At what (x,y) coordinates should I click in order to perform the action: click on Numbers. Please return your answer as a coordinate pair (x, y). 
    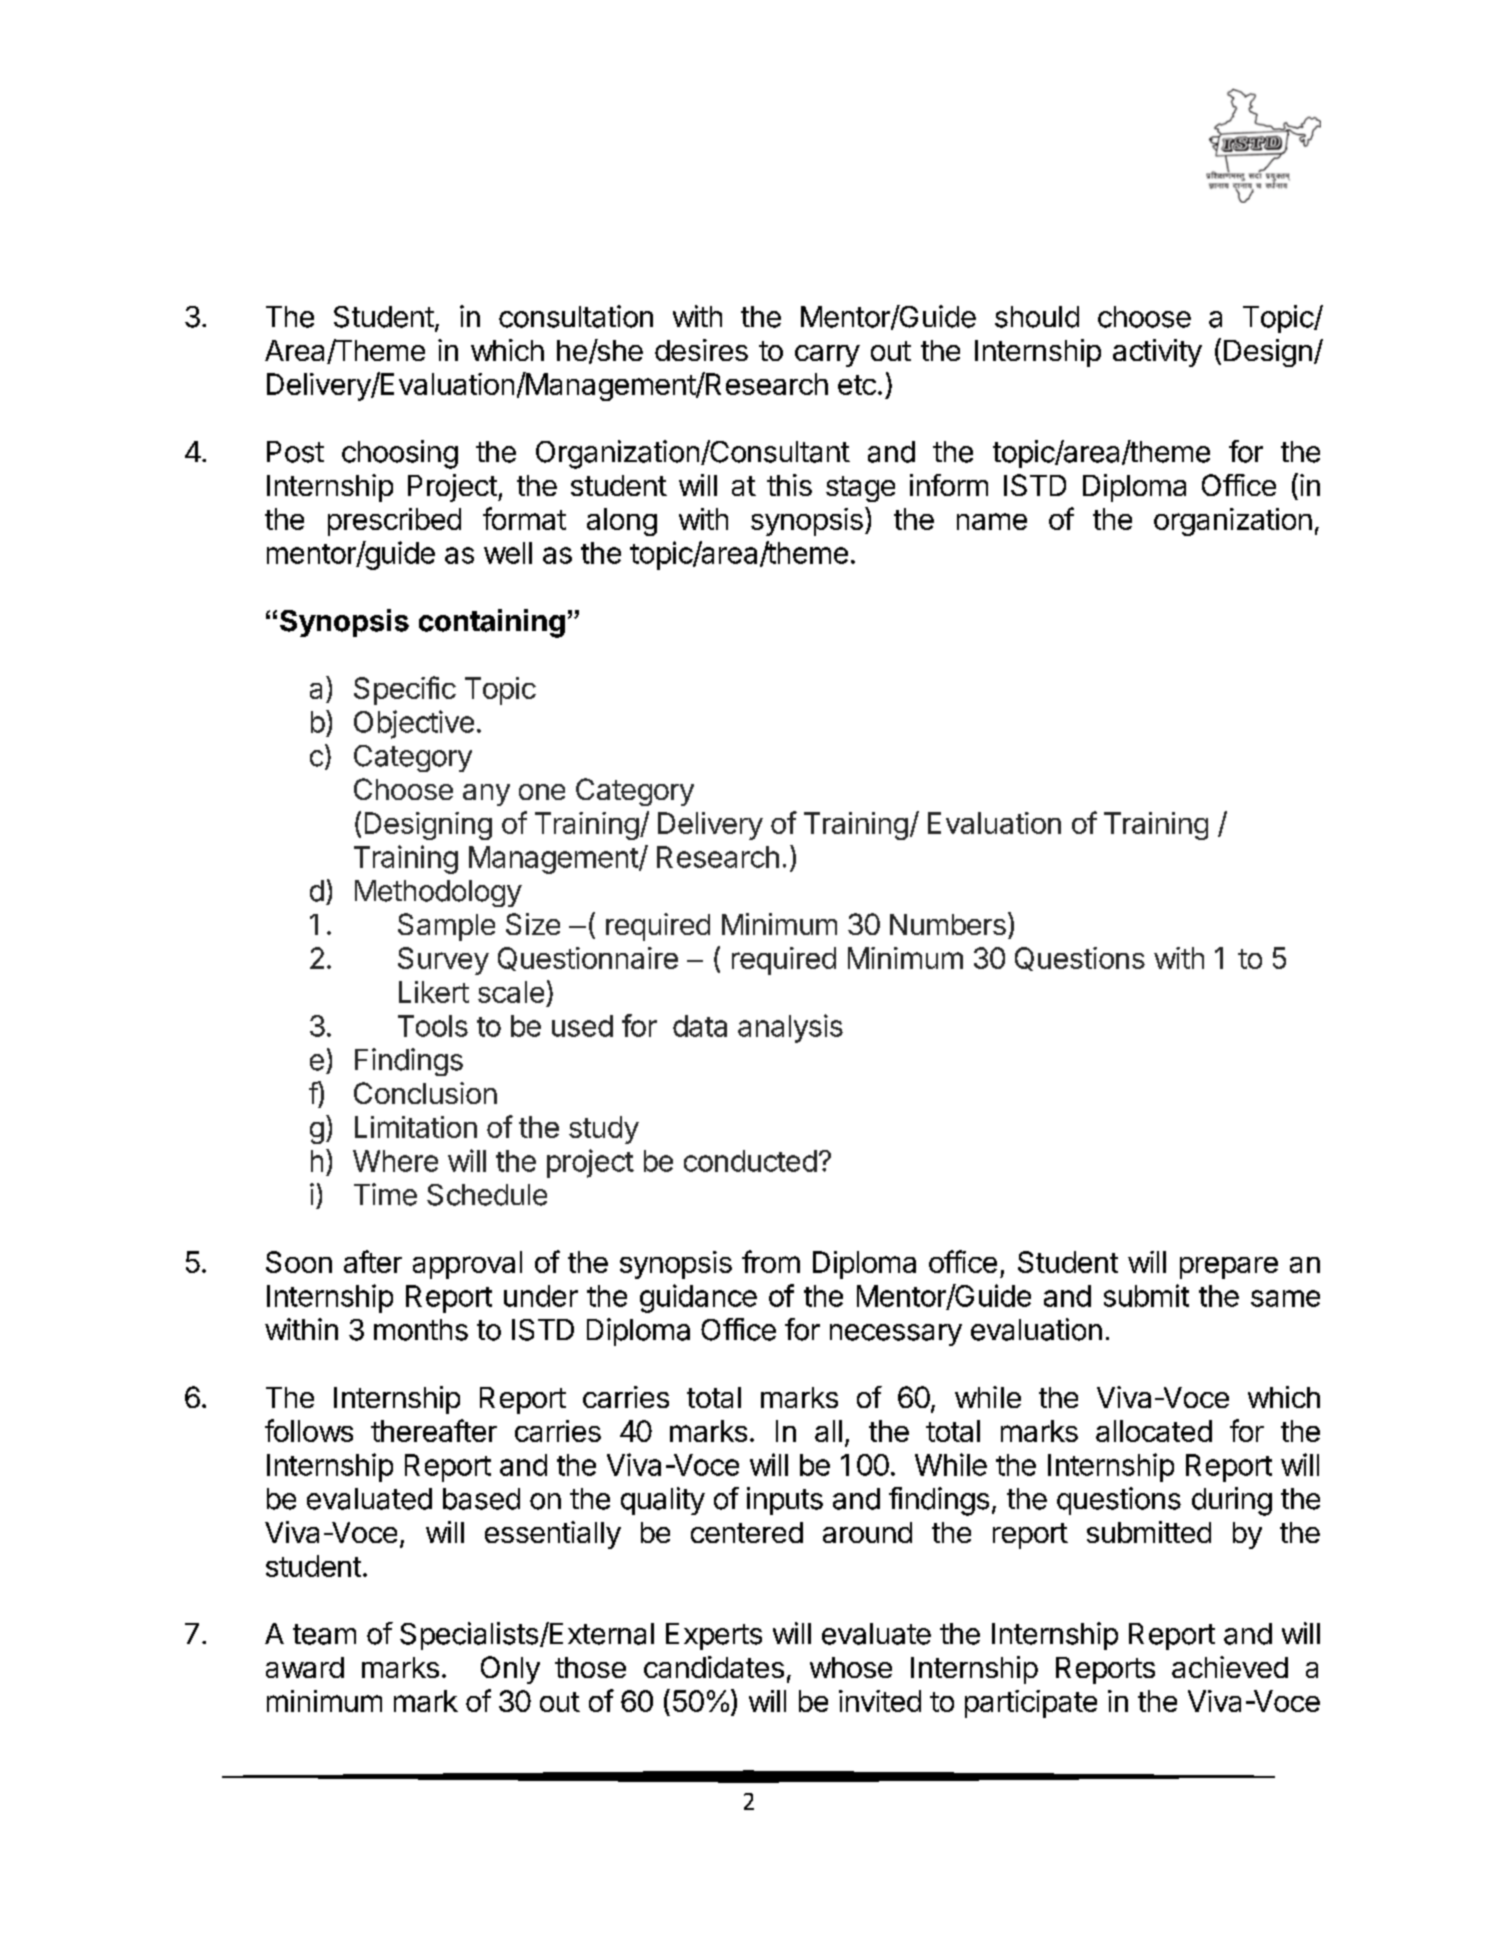
    Looking at the image, I should click on (948, 924).
